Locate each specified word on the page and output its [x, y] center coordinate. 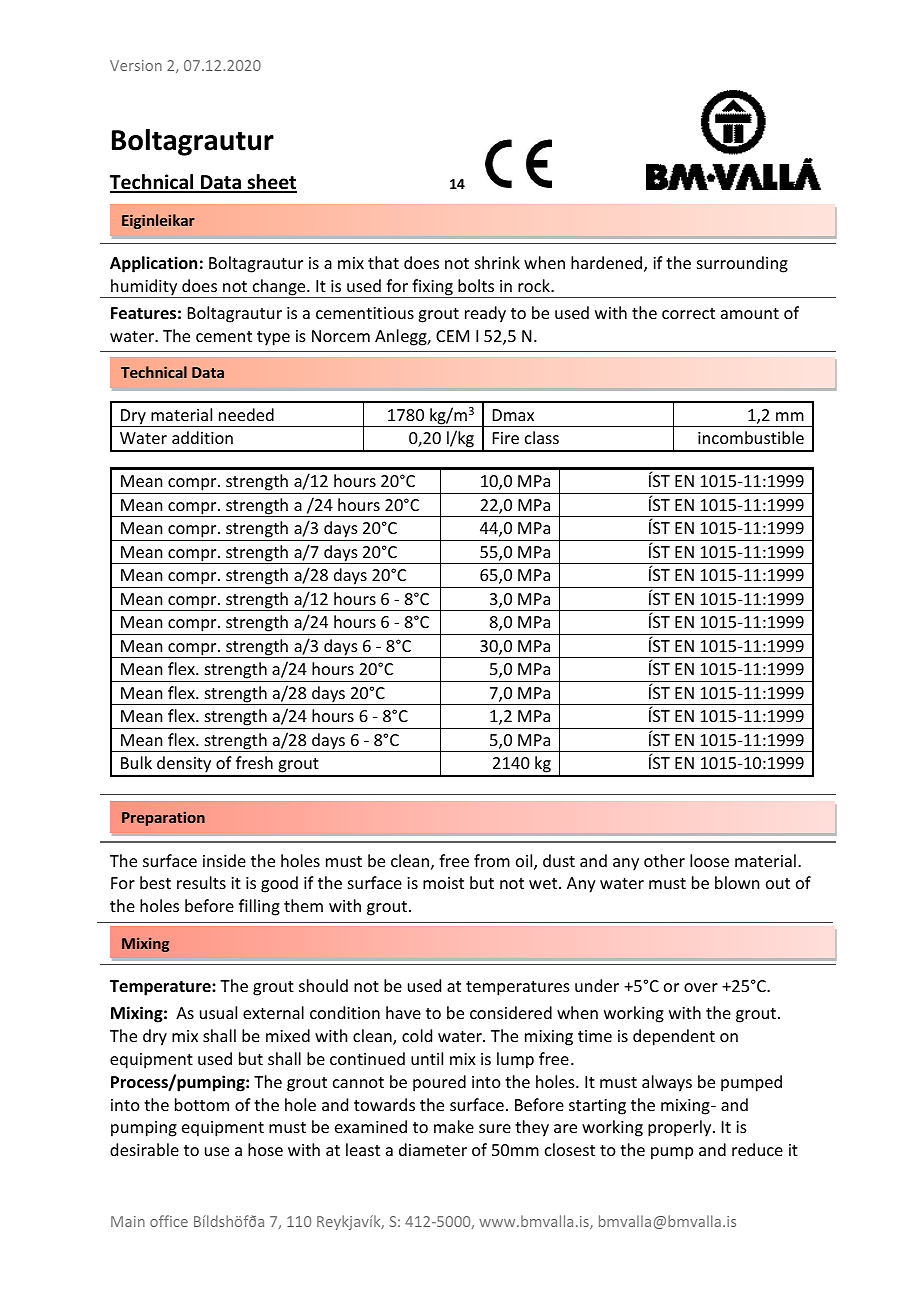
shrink [497, 262]
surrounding [742, 264]
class [542, 437]
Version [136, 65]
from [492, 860]
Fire [506, 438]
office [169, 1221]
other [664, 860]
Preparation [163, 818]
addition [202, 437]
